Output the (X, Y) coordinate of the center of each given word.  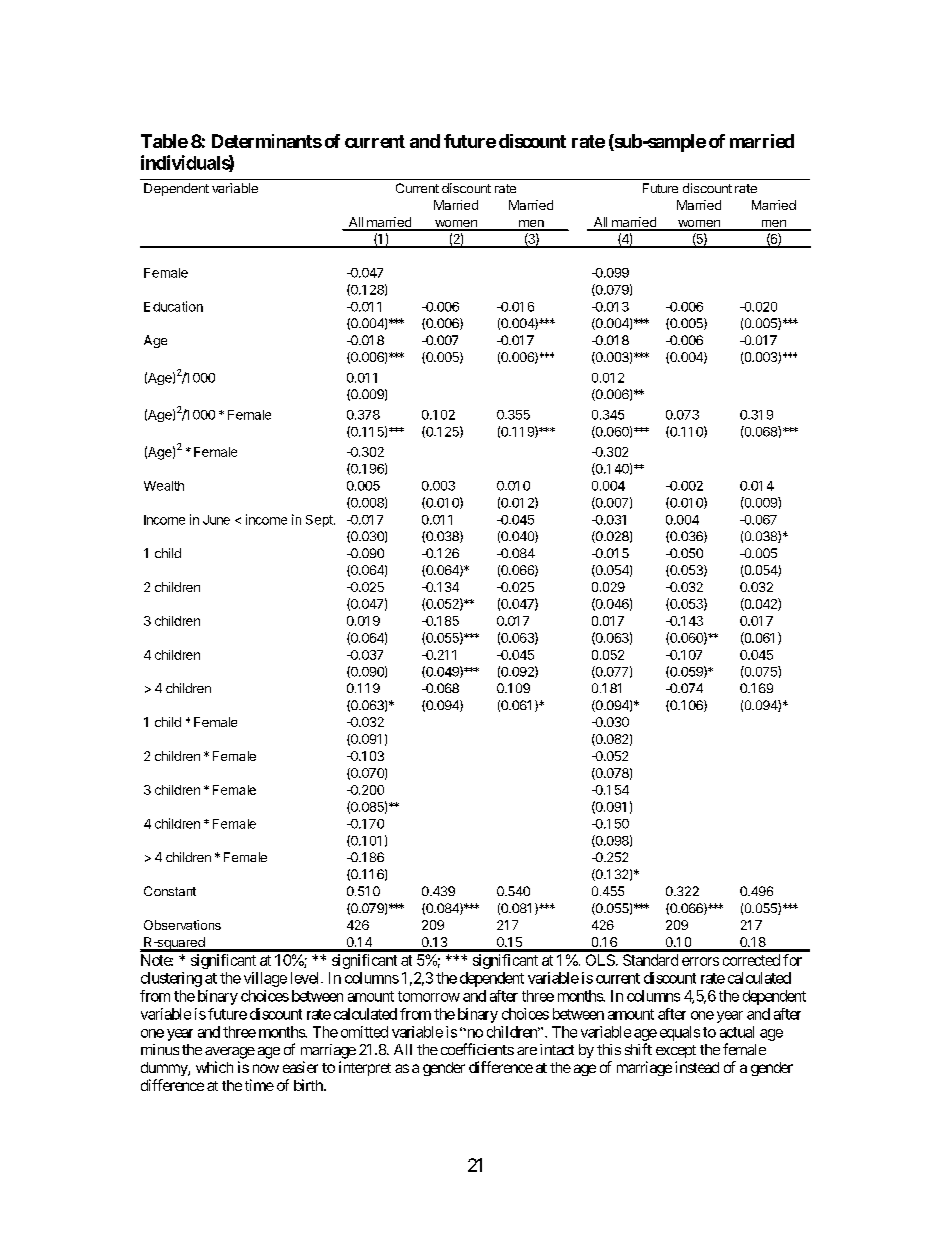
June (216, 520)
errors (700, 961)
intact (557, 1049)
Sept (320, 521)
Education (173, 306)
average (230, 1053)
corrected (751, 960)
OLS (600, 960)
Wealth (164, 486)
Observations (182, 925)
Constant (170, 891)
